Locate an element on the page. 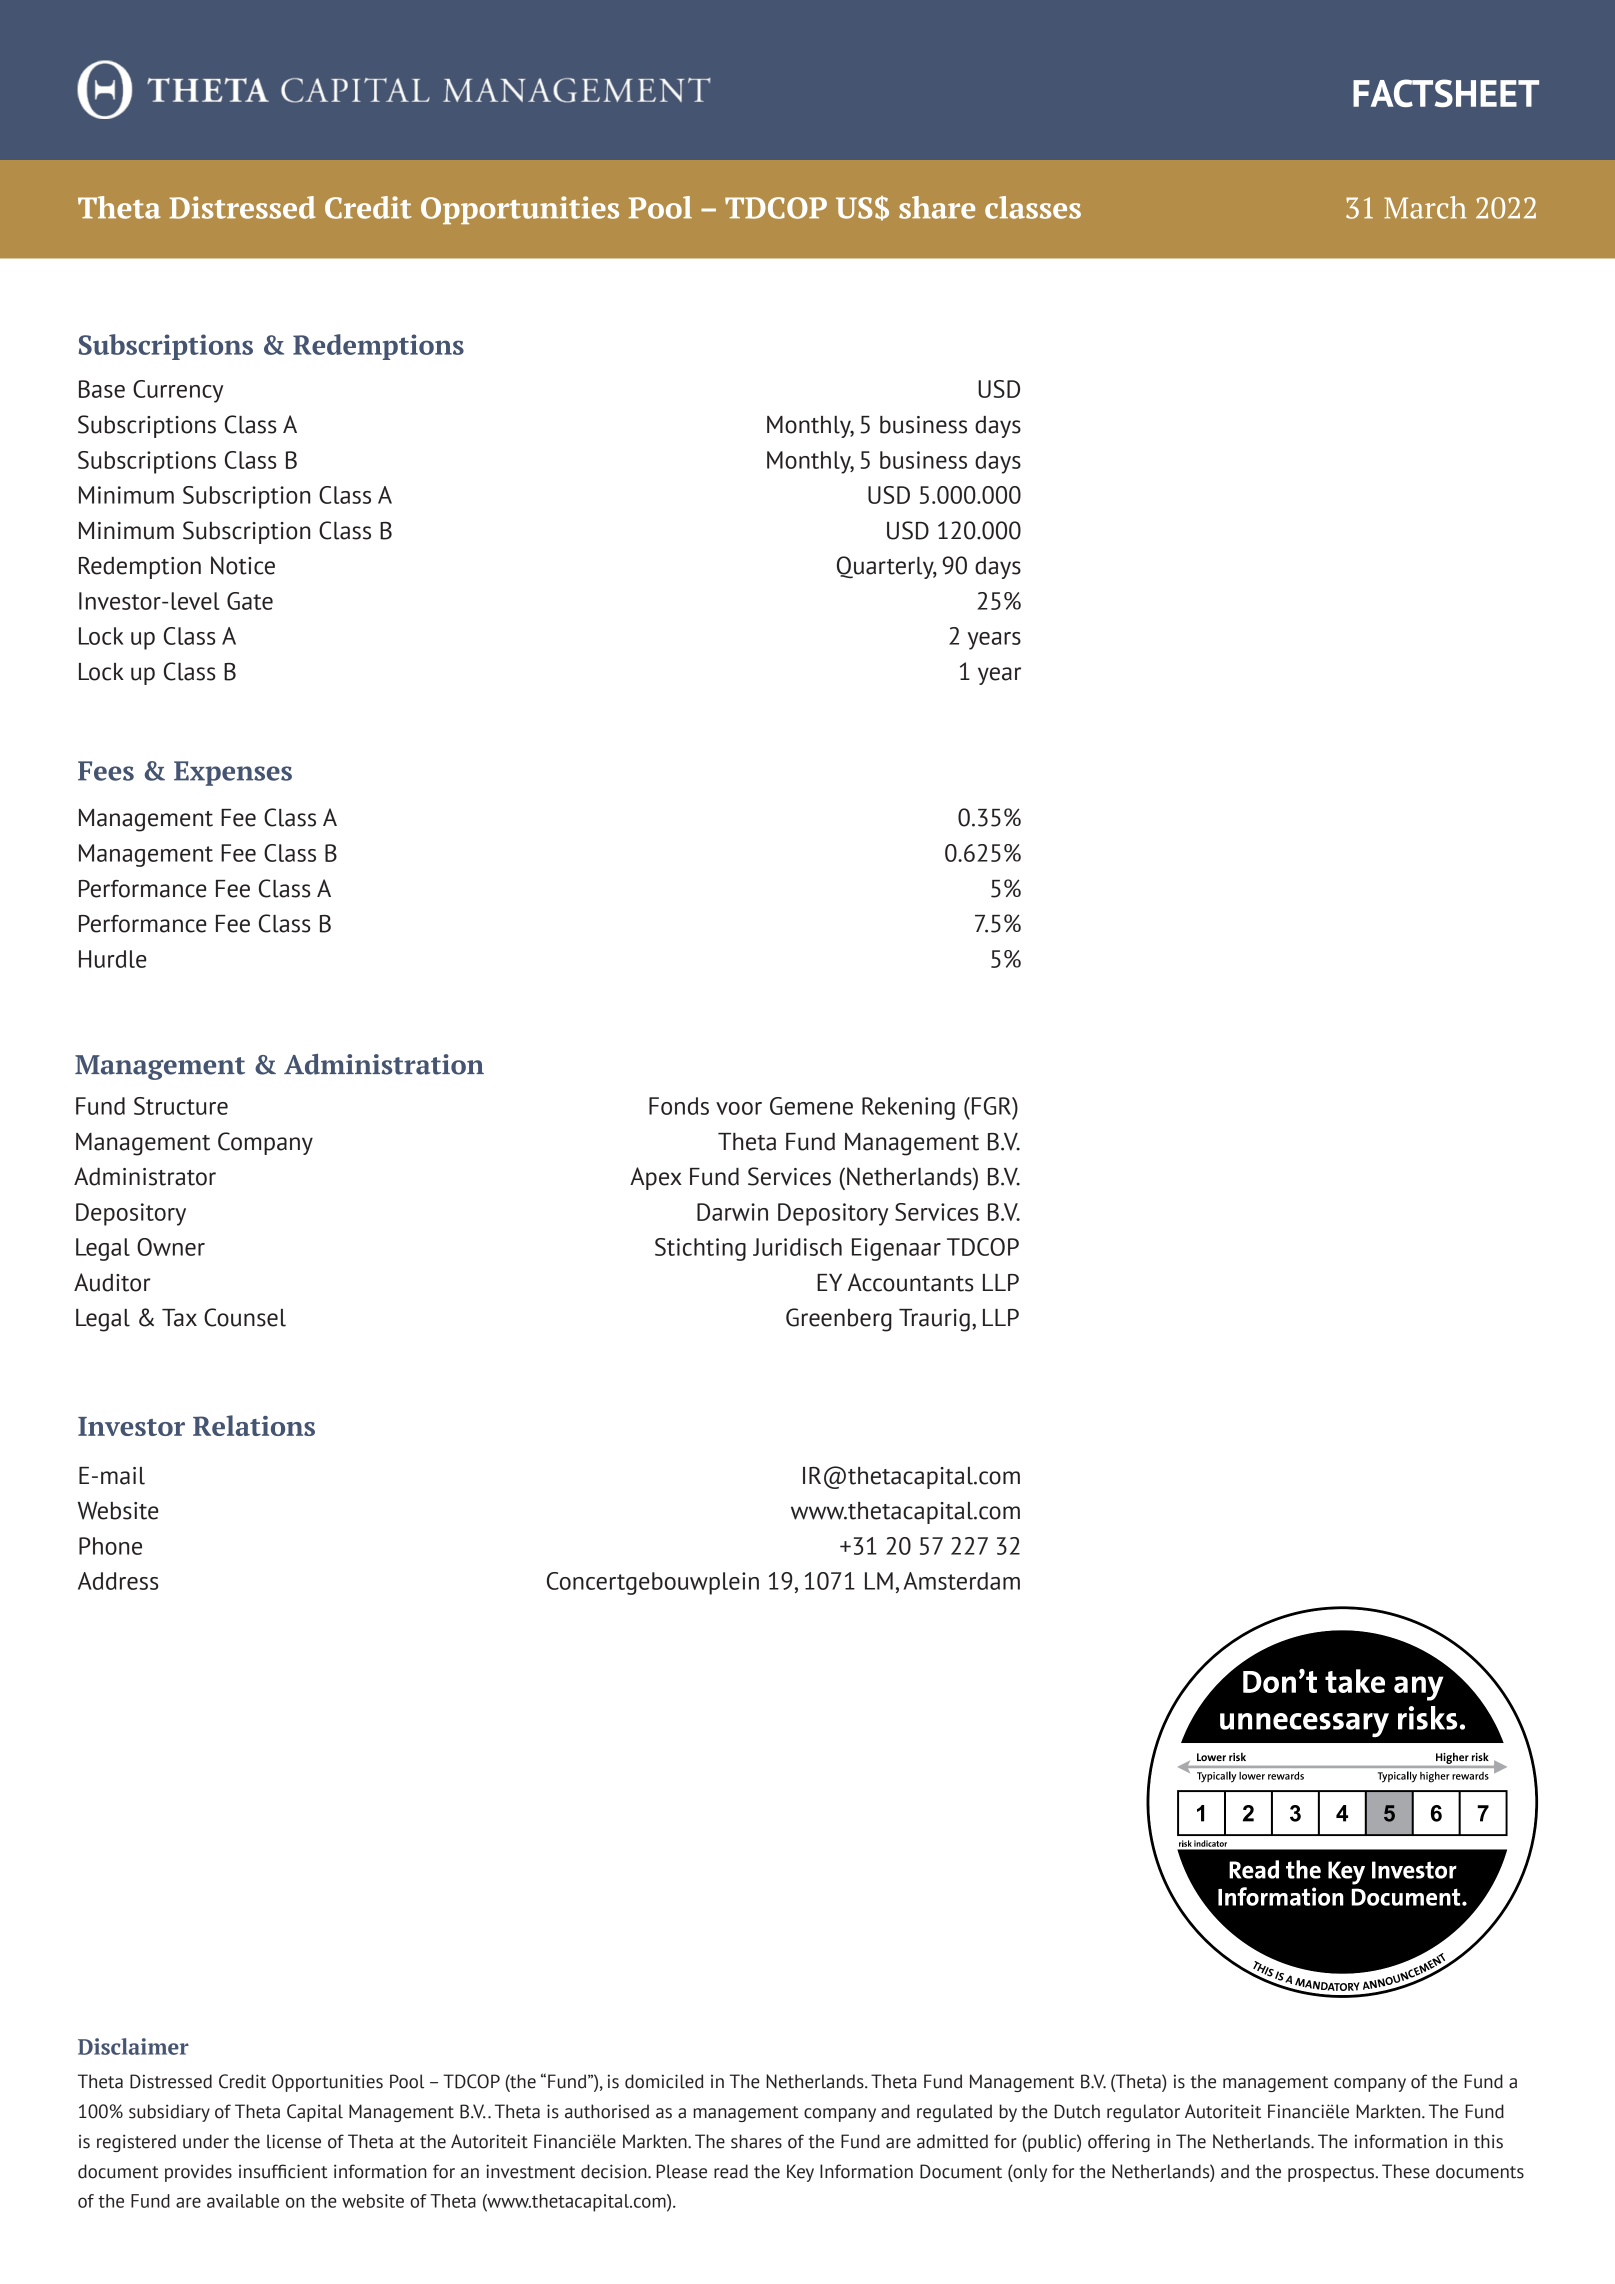  Relations is located at coordinates (254, 1425).
